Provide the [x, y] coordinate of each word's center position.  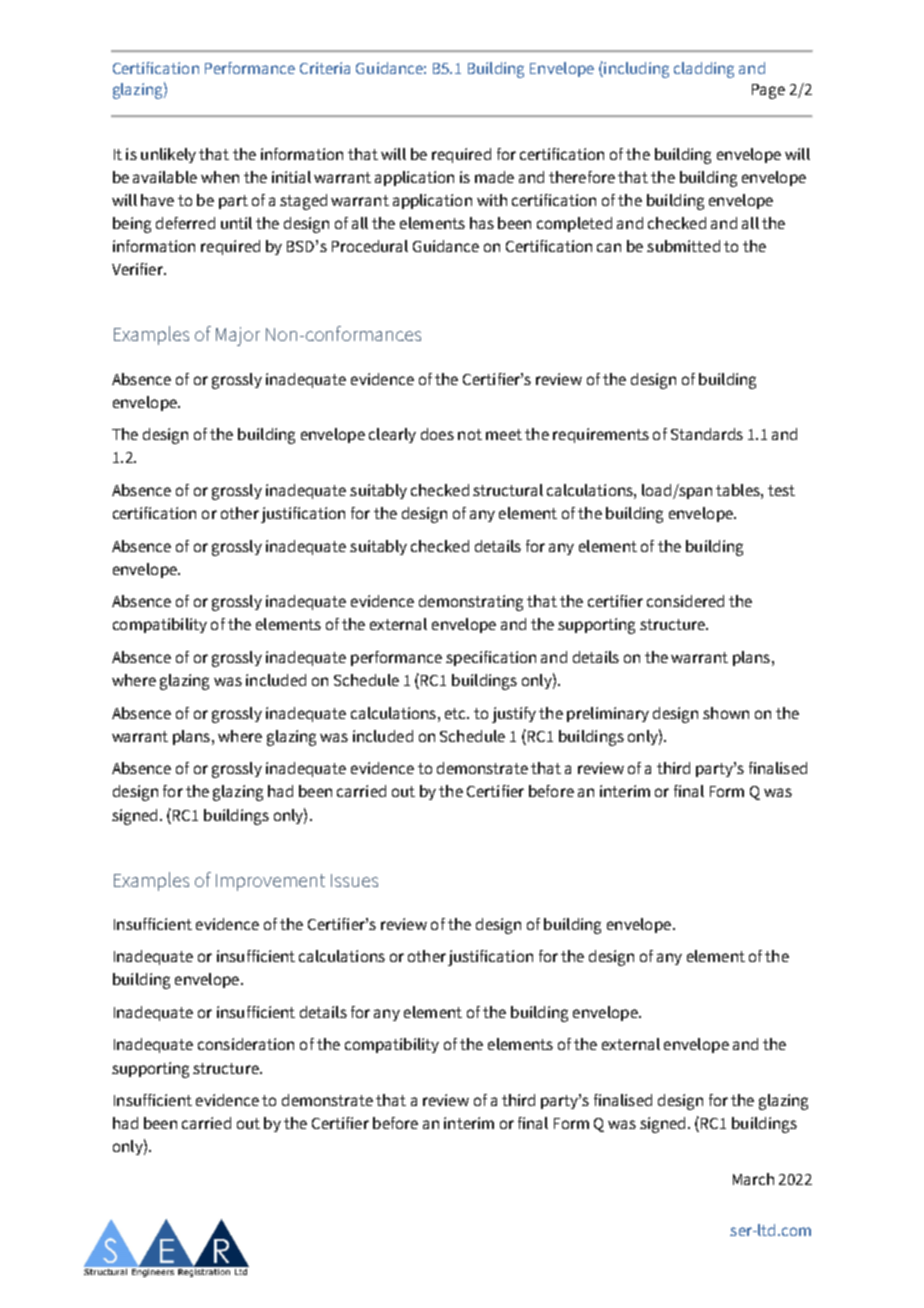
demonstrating [471, 603]
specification [491, 658]
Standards [707, 434]
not [470, 434]
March [753, 1179]
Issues [354, 880]
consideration [246, 1044]
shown [726, 713]
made [494, 177]
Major [238, 336]
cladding [704, 70]
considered [685, 601]
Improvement [270, 882]
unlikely [168, 155]
